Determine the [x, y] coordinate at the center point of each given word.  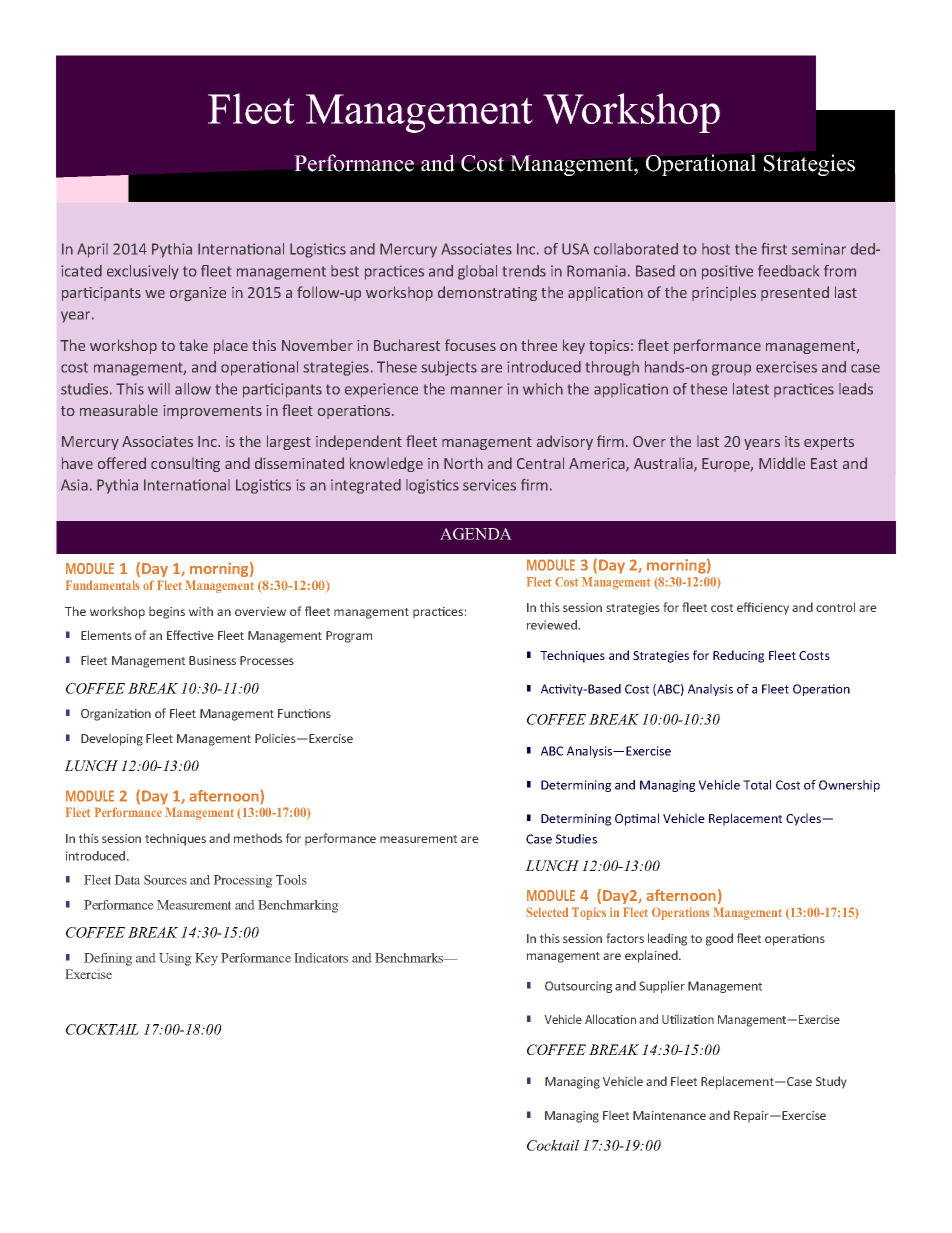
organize [198, 294]
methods [258, 838]
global [477, 272]
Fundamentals [103, 585]
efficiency [763, 608]
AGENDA [476, 534]
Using [175, 959]
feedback [788, 271]
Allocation [610, 1019]
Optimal [637, 819]
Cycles [804, 819]
